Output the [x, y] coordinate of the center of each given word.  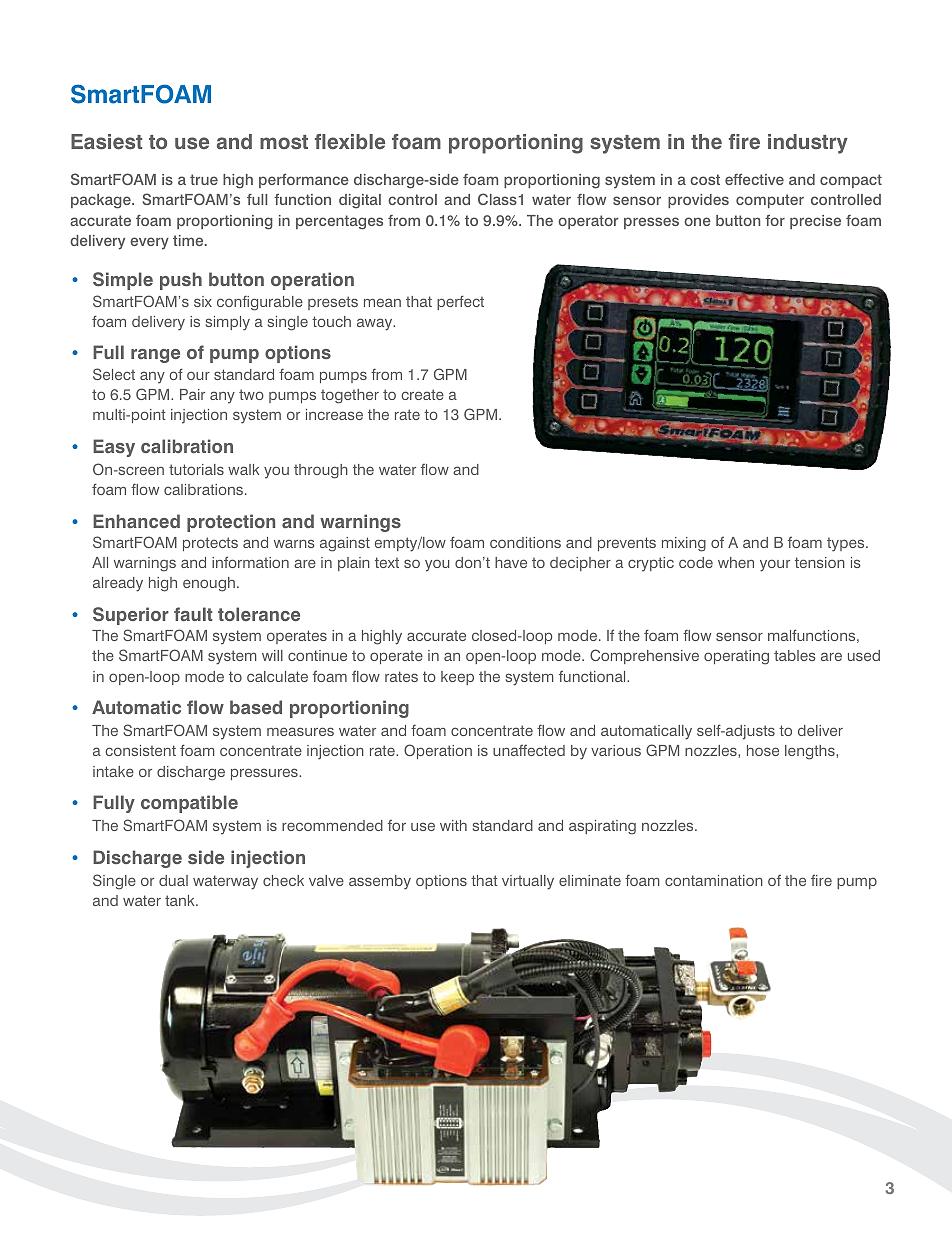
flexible [350, 142]
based [256, 707]
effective [754, 179]
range [155, 356]
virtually [528, 882]
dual [173, 880]
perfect [460, 302]
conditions [525, 542]
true [204, 179]
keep [457, 678]
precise [815, 222]
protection [231, 523]
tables [795, 655]
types [847, 545]
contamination [714, 880]
